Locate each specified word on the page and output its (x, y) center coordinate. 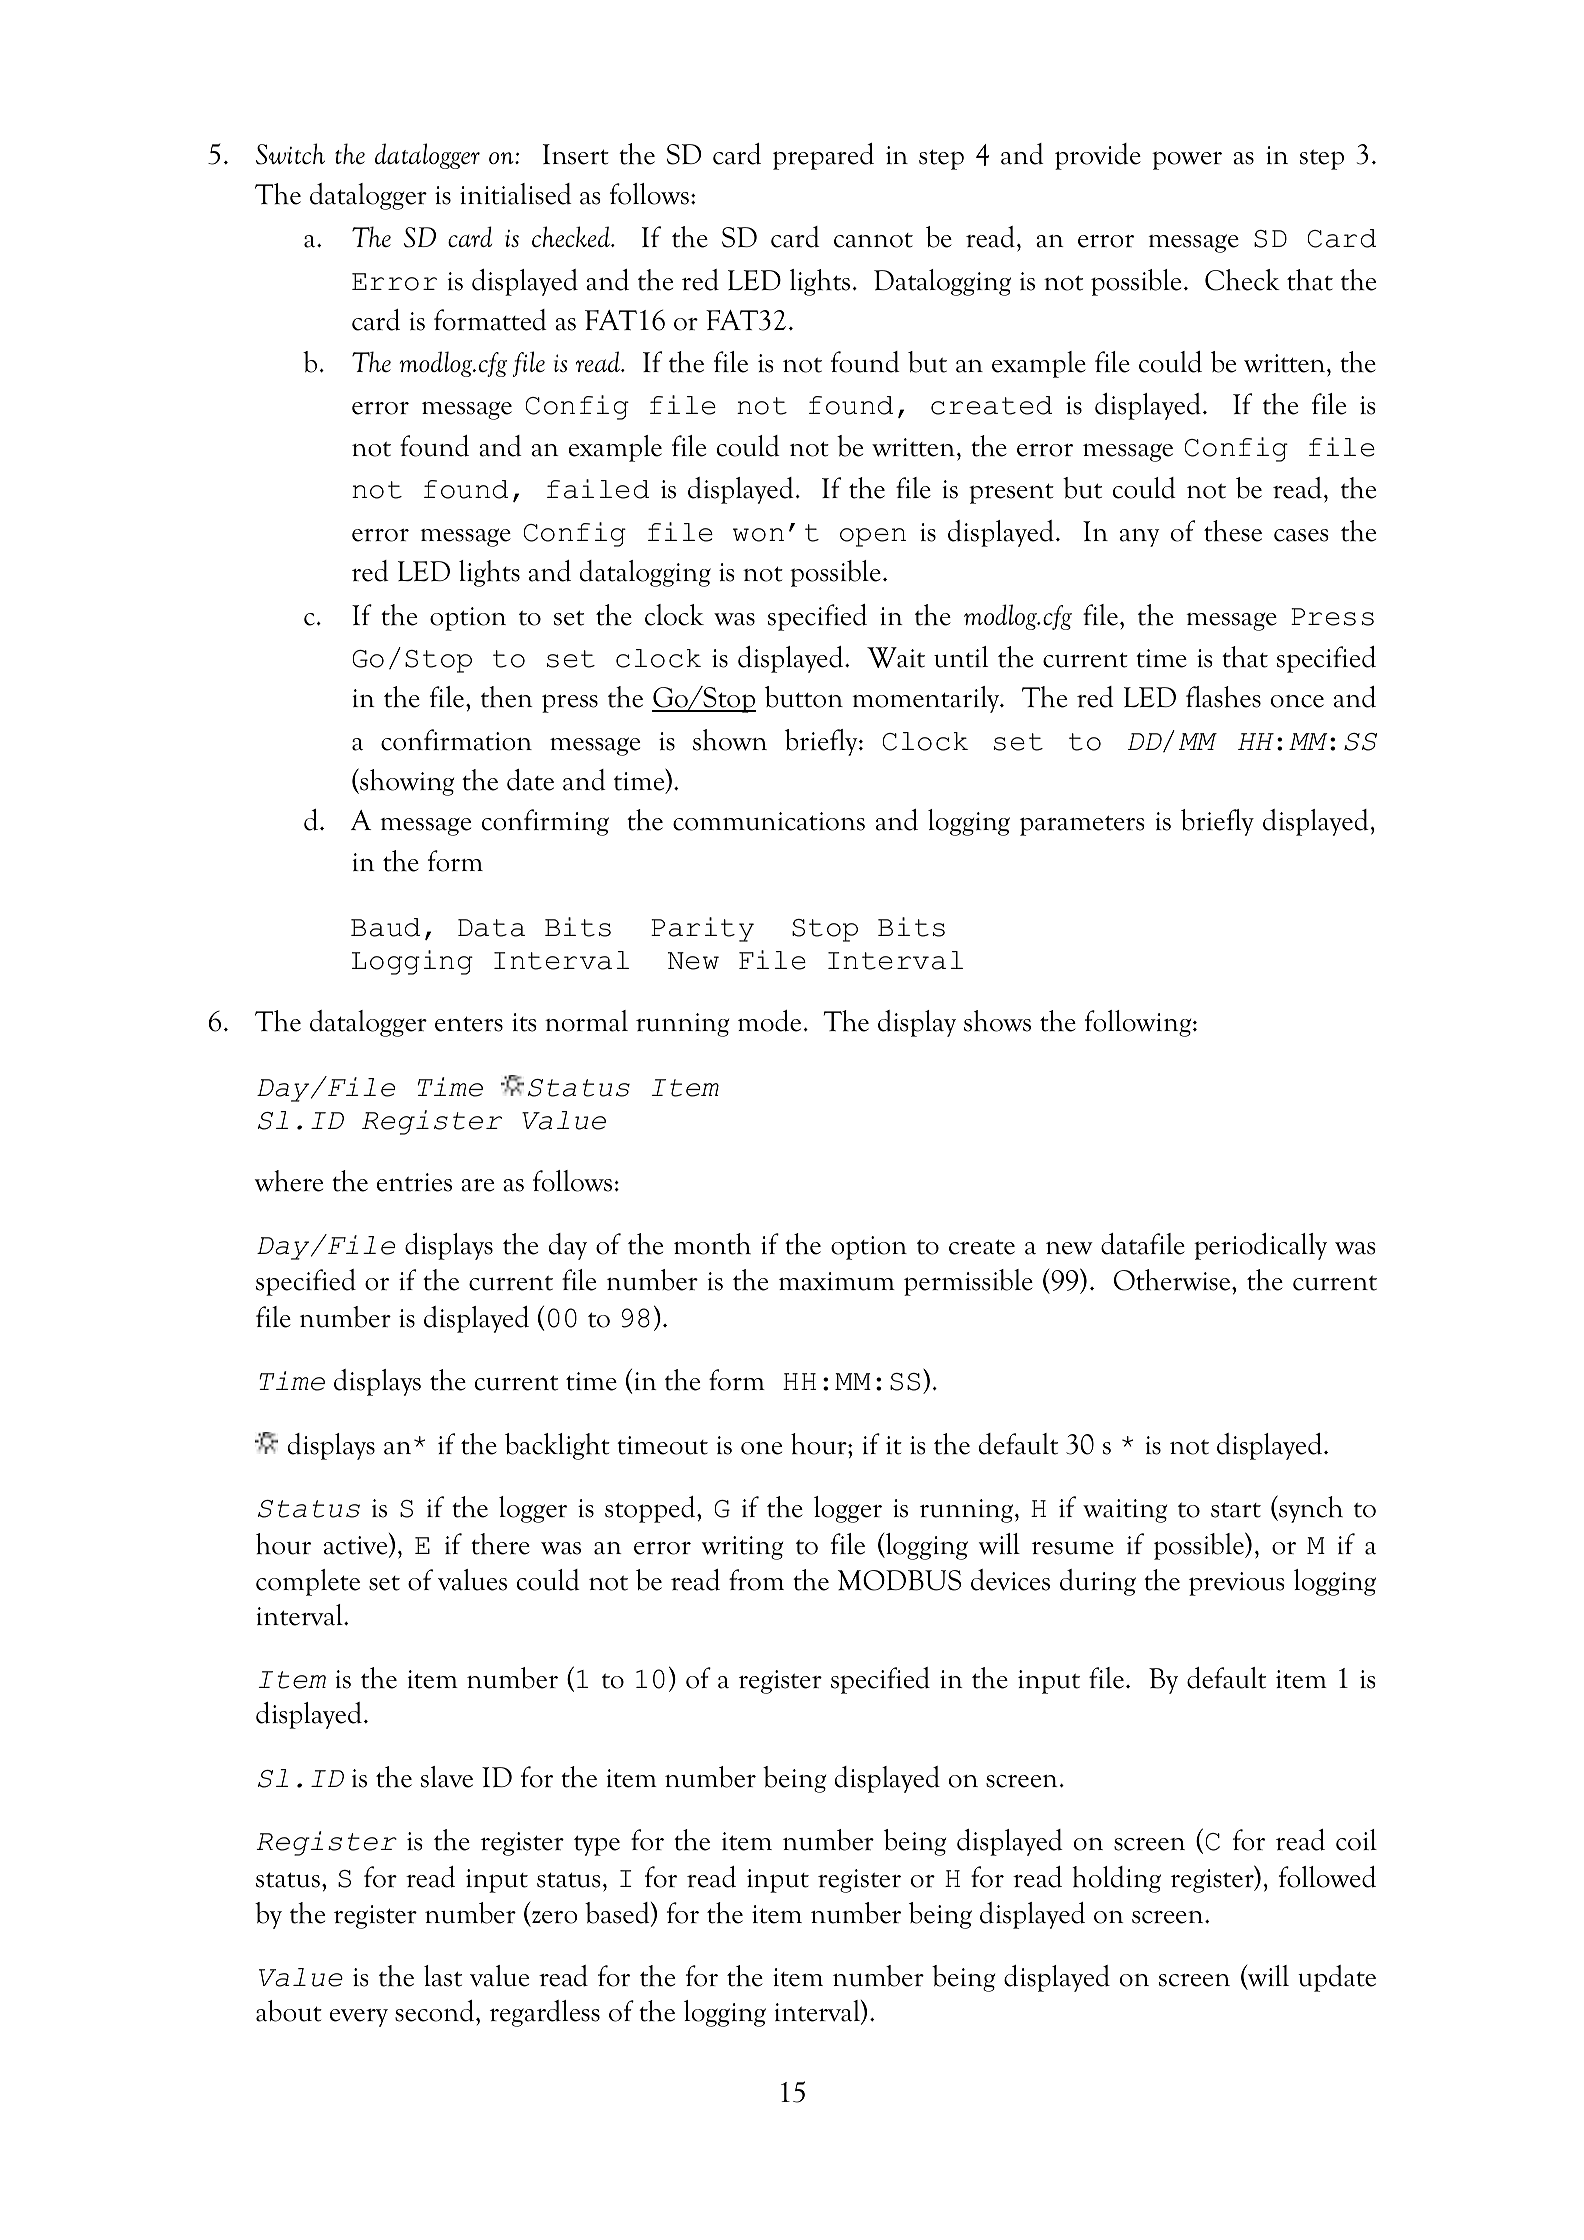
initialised (516, 194)
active (357, 1545)
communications (769, 821)
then (507, 697)
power (1187, 160)
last (443, 1976)
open (873, 537)
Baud (385, 927)
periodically (1260, 1246)
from (756, 1580)
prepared (823, 156)
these (1233, 531)
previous (1237, 1584)
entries (414, 1182)
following (1139, 1023)
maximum (837, 1281)
